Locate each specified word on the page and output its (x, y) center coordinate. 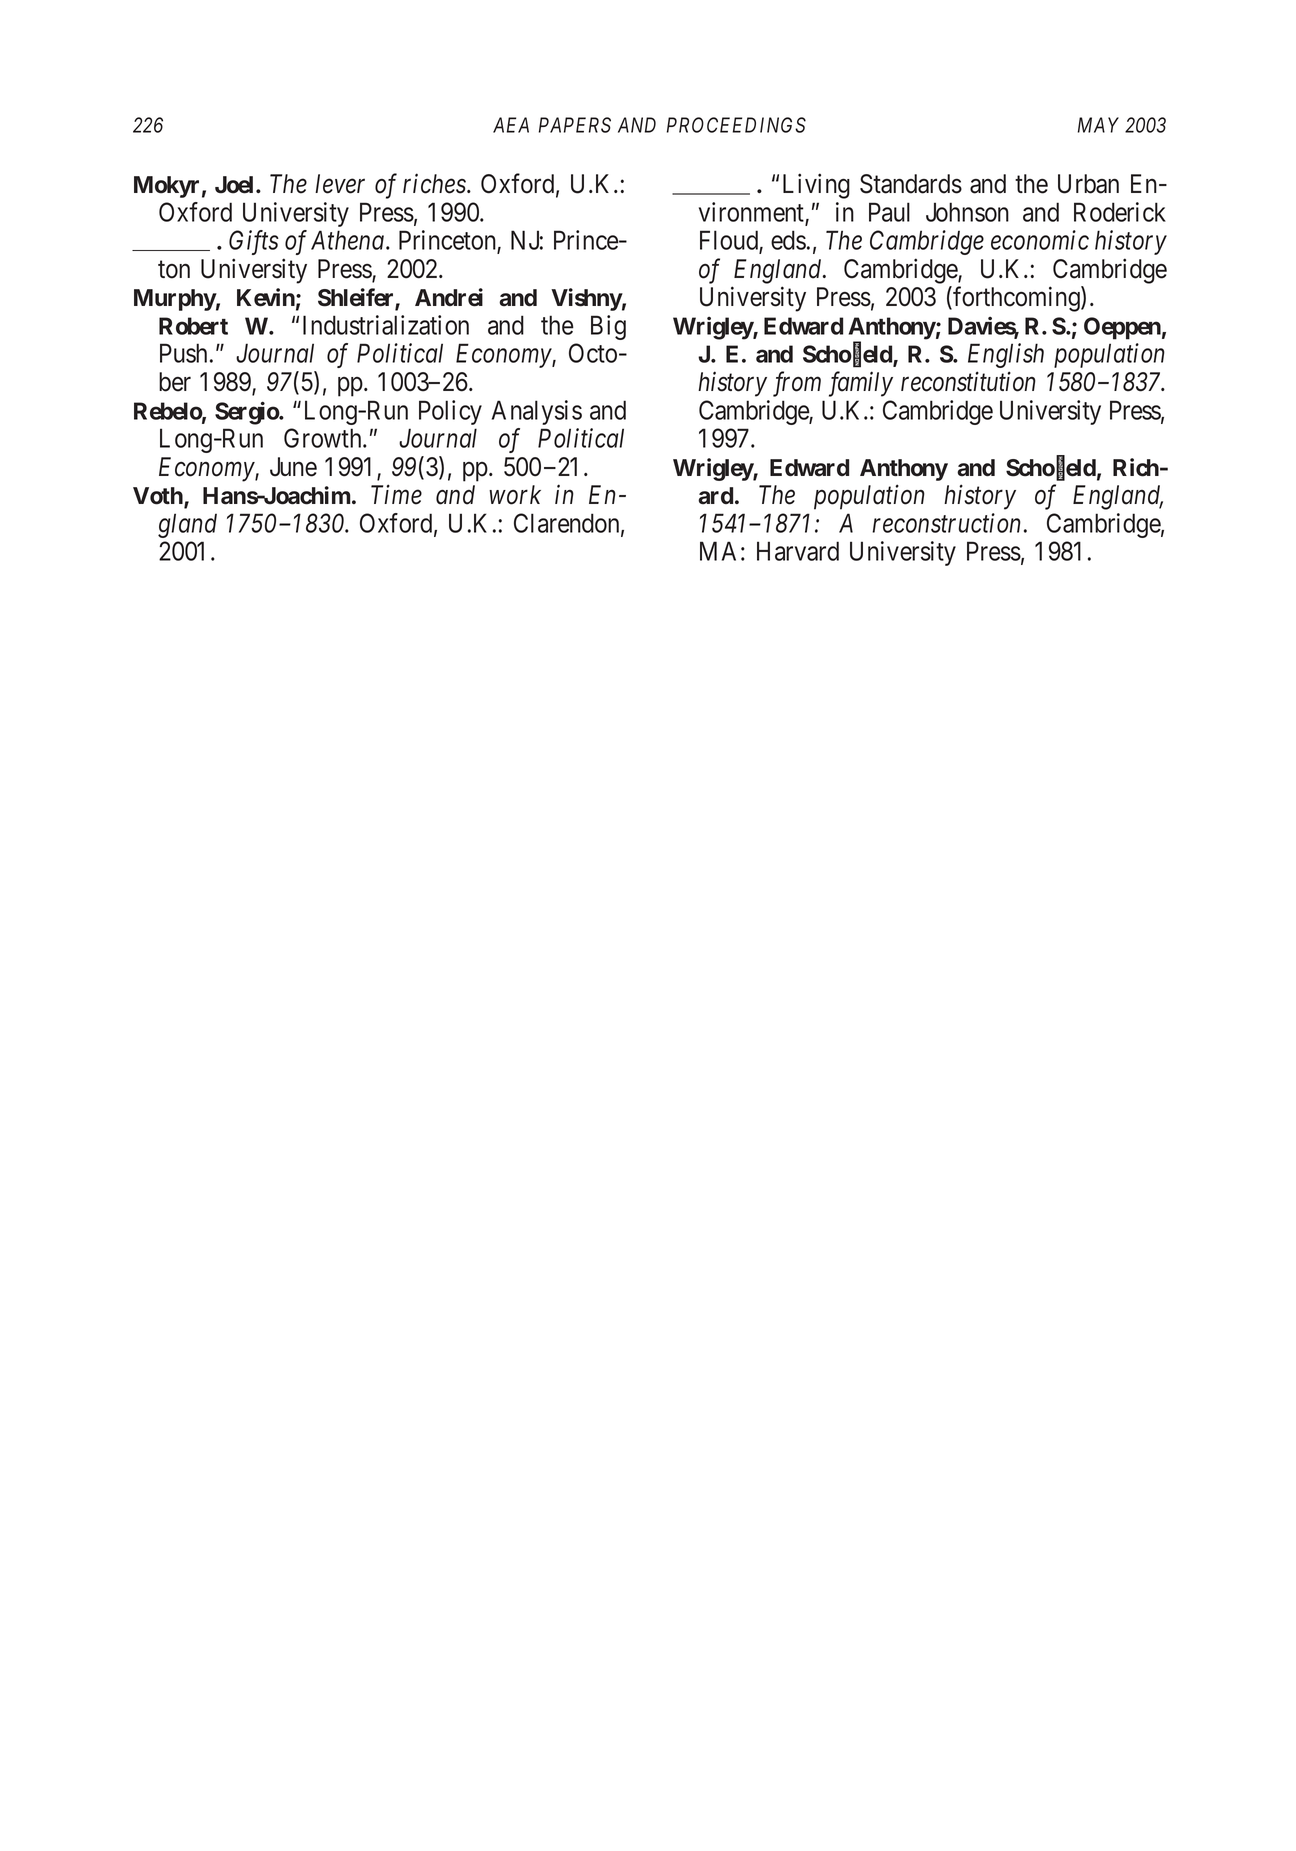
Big (608, 327)
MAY (1098, 125)
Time (396, 495)
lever (340, 184)
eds (788, 240)
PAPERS (575, 125)
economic (1040, 240)
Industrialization (386, 325)
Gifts (254, 242)
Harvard (798, 551)
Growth (324, 438)
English (1006, 355)
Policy (450, 412)
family (861, 384)
